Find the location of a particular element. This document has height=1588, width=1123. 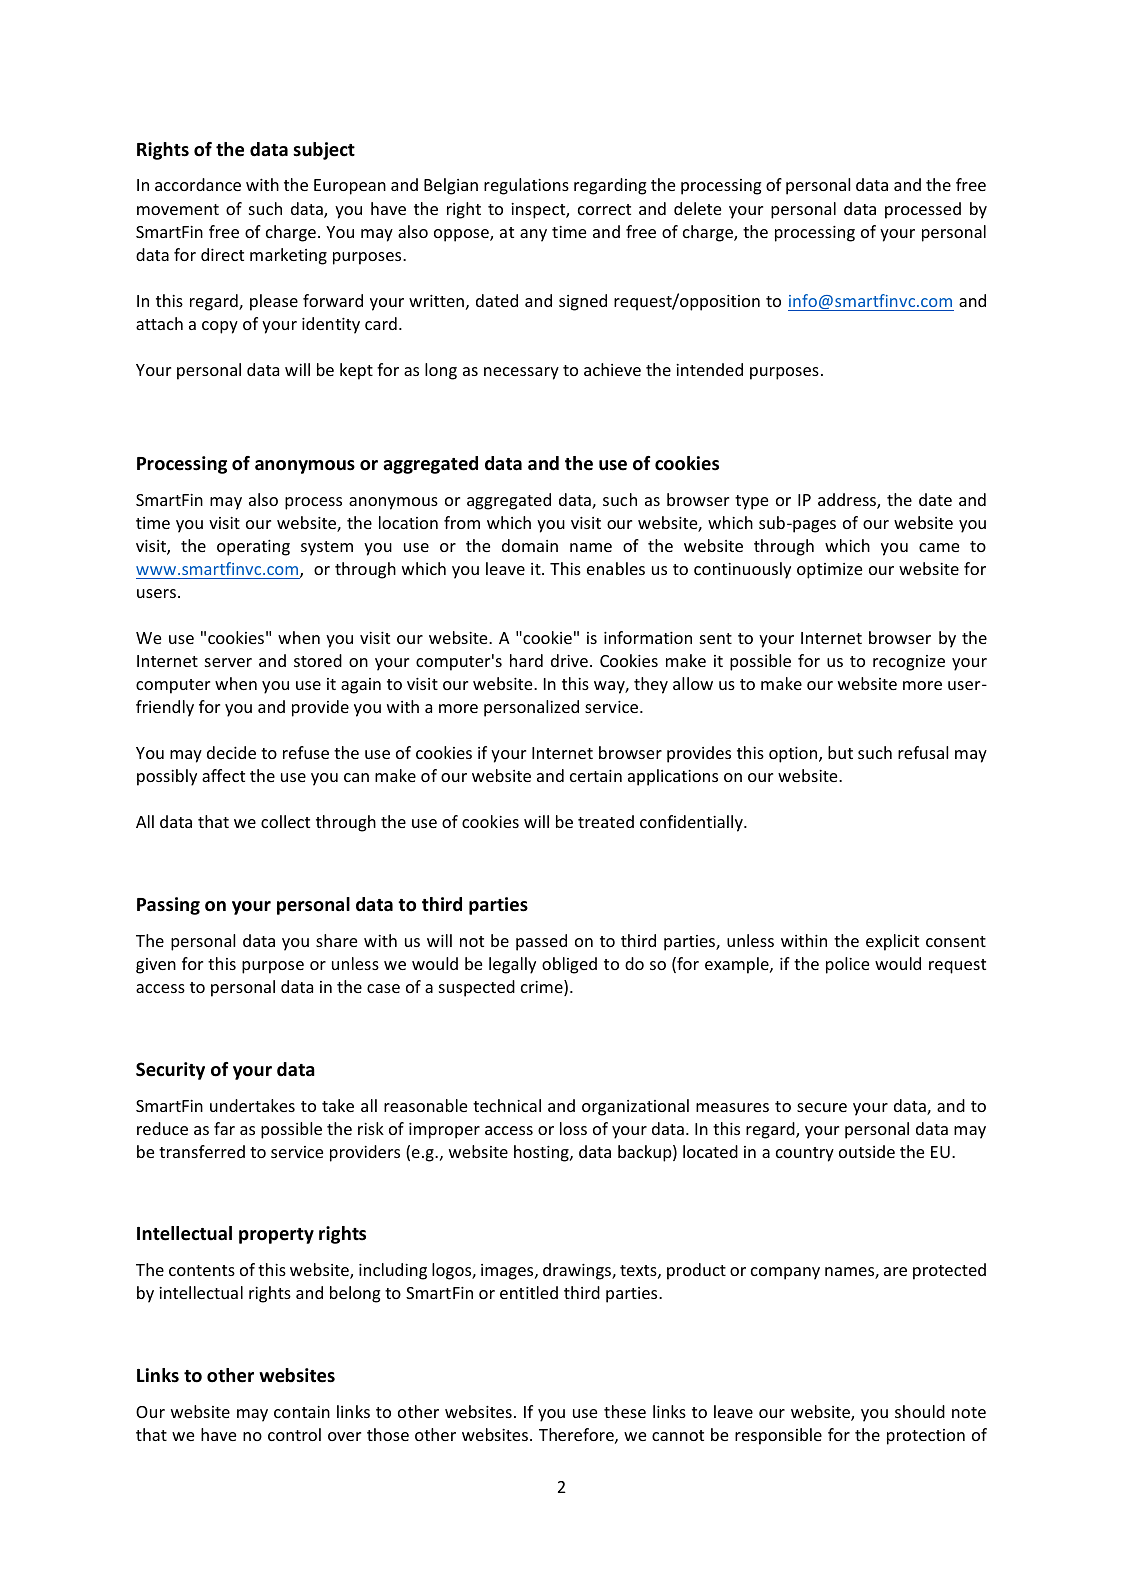

contain is located at coordinates (302, 1412).
